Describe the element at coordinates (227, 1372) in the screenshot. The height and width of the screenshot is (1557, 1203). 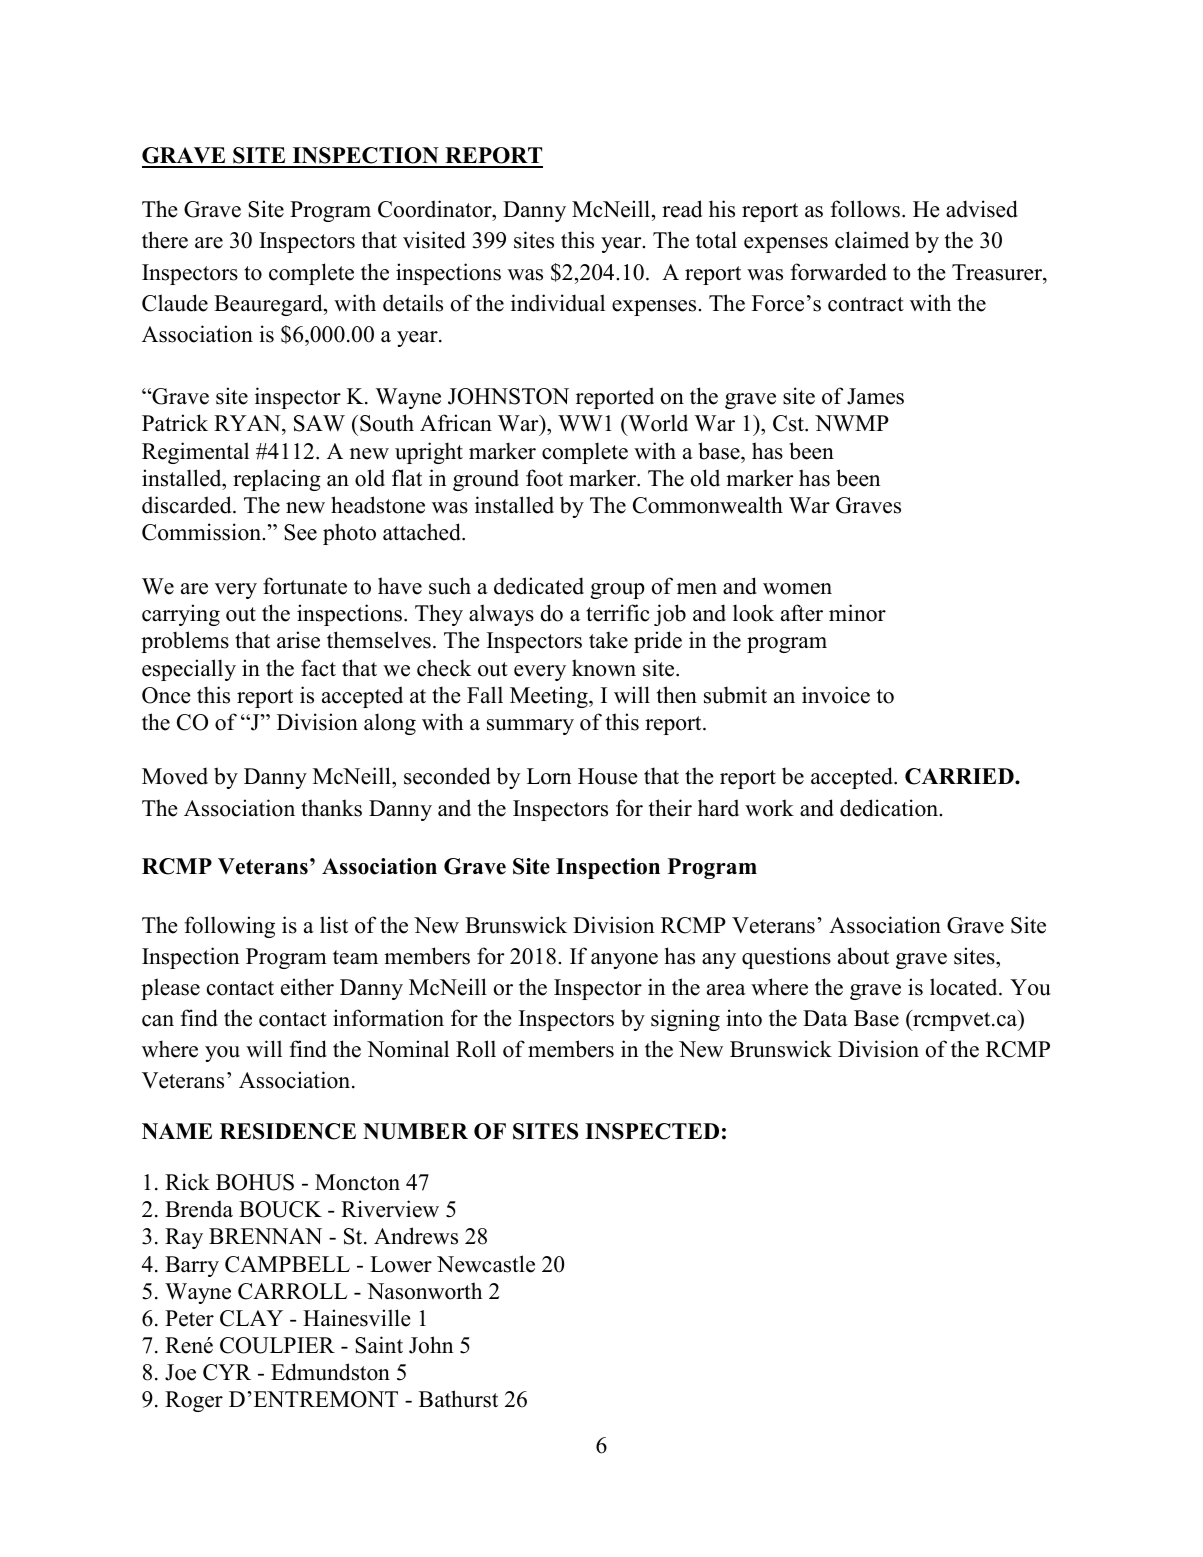
I see `CYR` at that location.
